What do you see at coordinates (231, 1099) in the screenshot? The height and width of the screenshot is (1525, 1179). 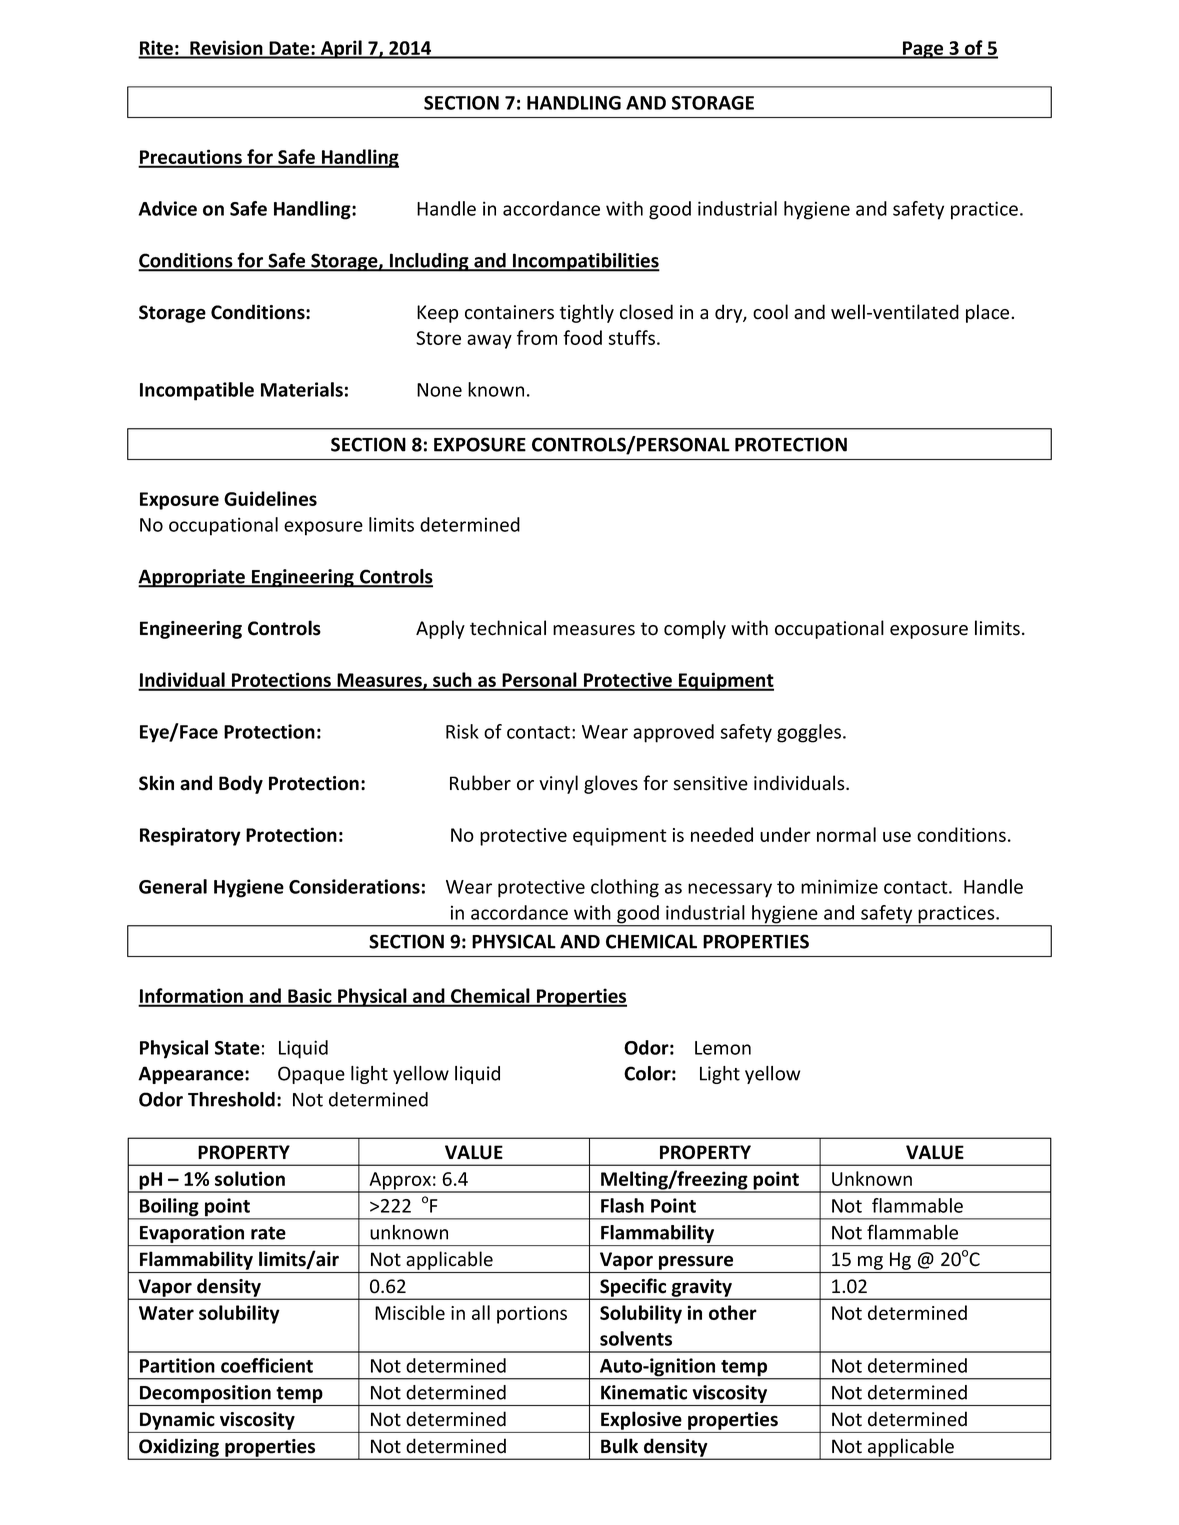 I see `Threshold` at bounding box center [231, 1099].
